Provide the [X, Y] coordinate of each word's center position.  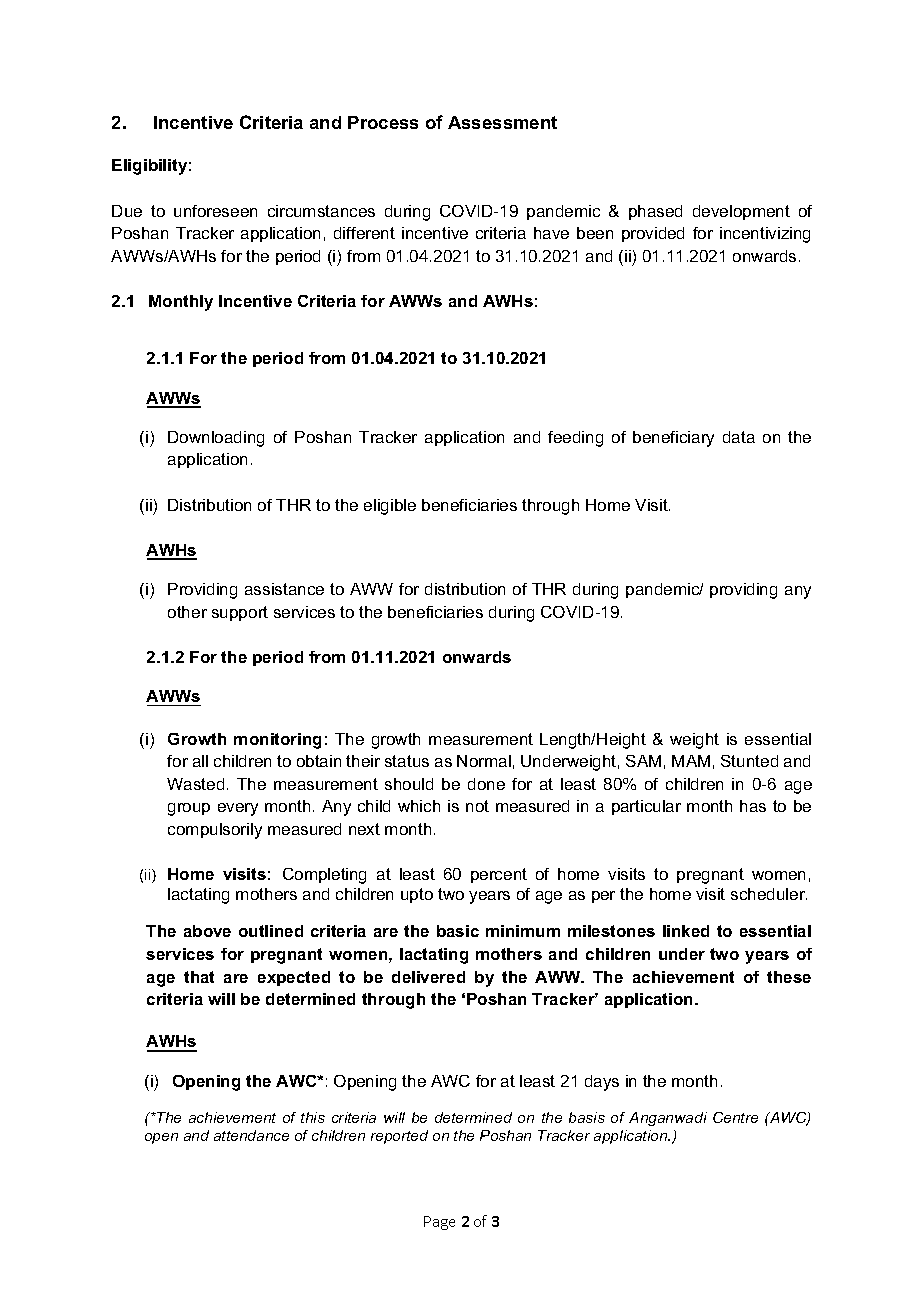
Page [439, 1223]
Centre [735, 1117]
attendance [251, 1135]
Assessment [502, 122]
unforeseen [215, 211]
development [741, 212]
